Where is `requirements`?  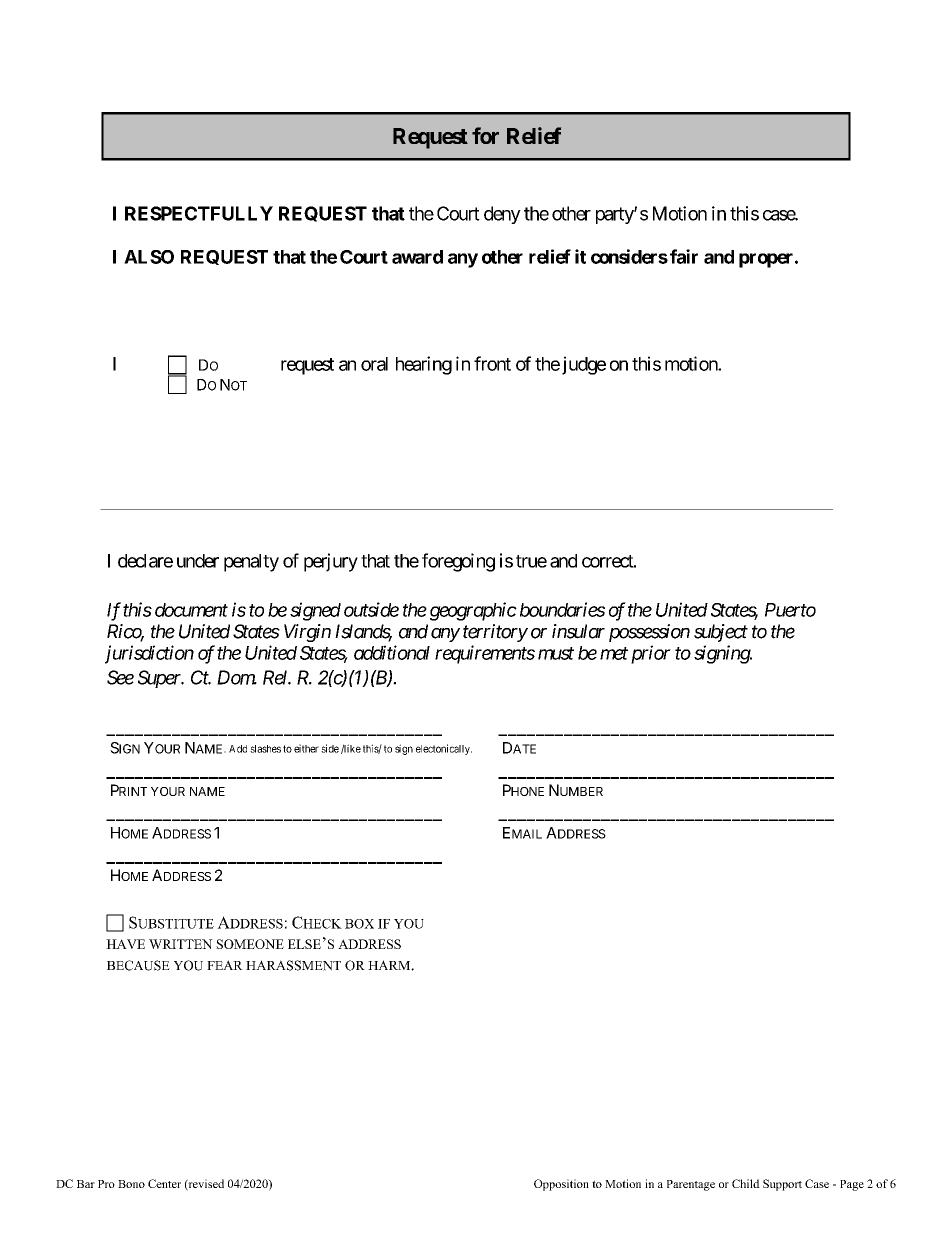
requirements is located at coordinates (485, 654).
